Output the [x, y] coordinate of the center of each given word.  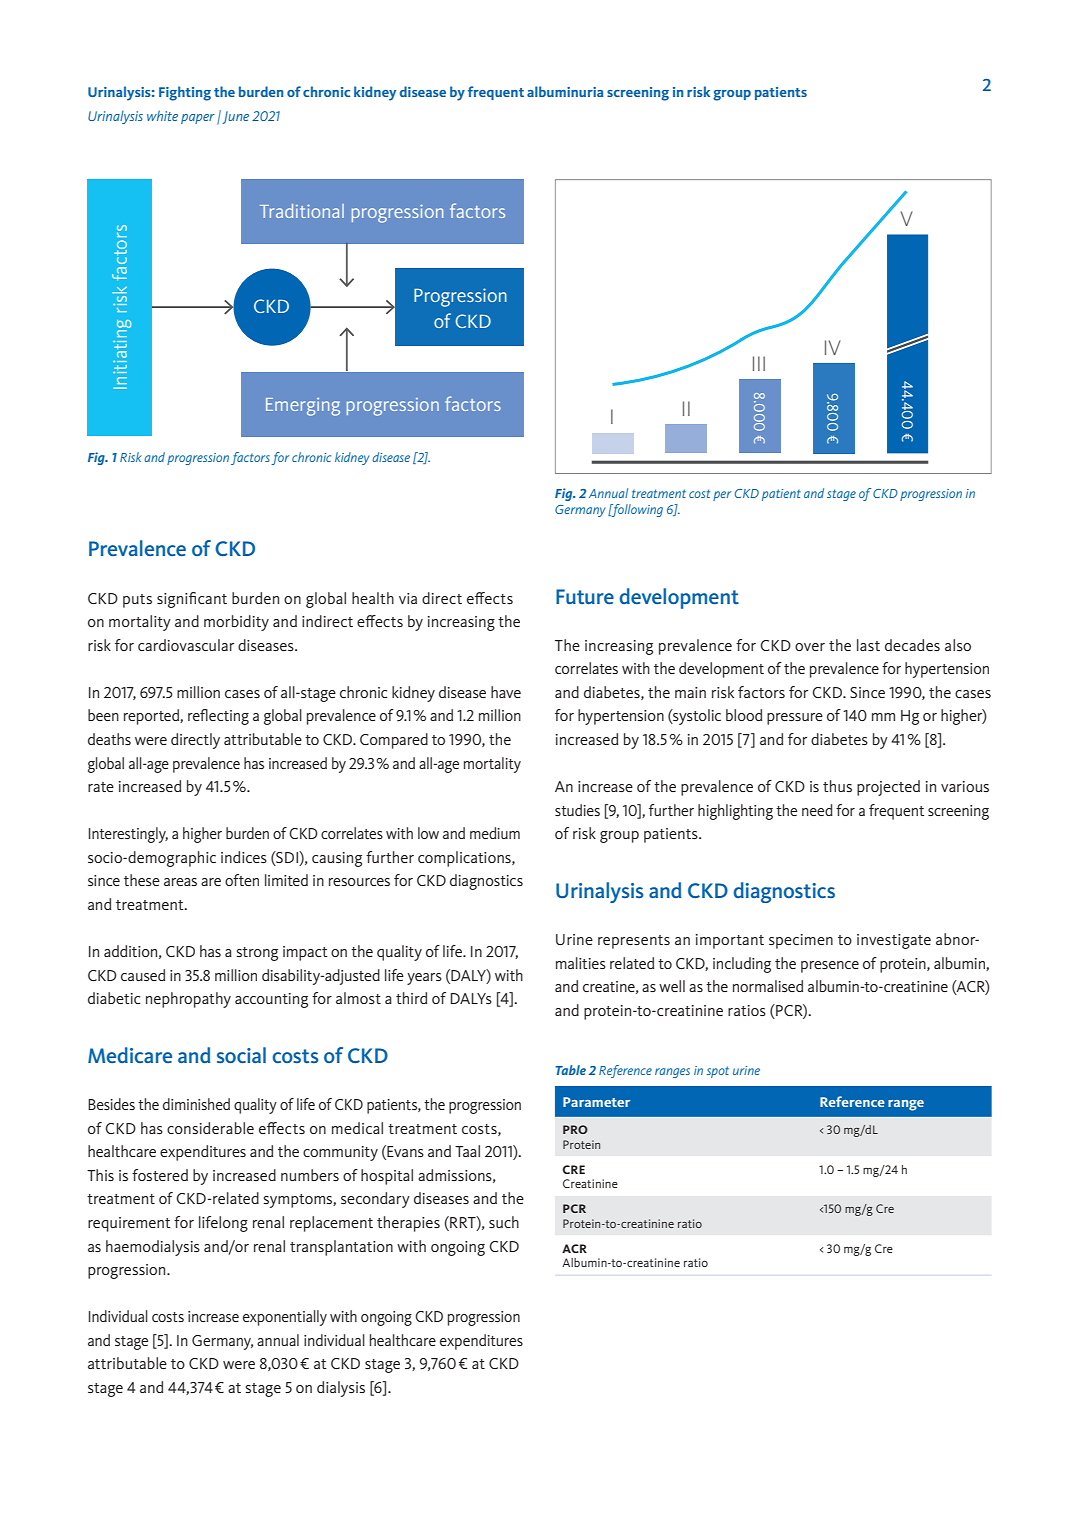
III [759, 363]
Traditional [302, 211]
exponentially [285, 1318]
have [506, 692]
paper [198, 119]
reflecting [218, 717]
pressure [795, 719]
